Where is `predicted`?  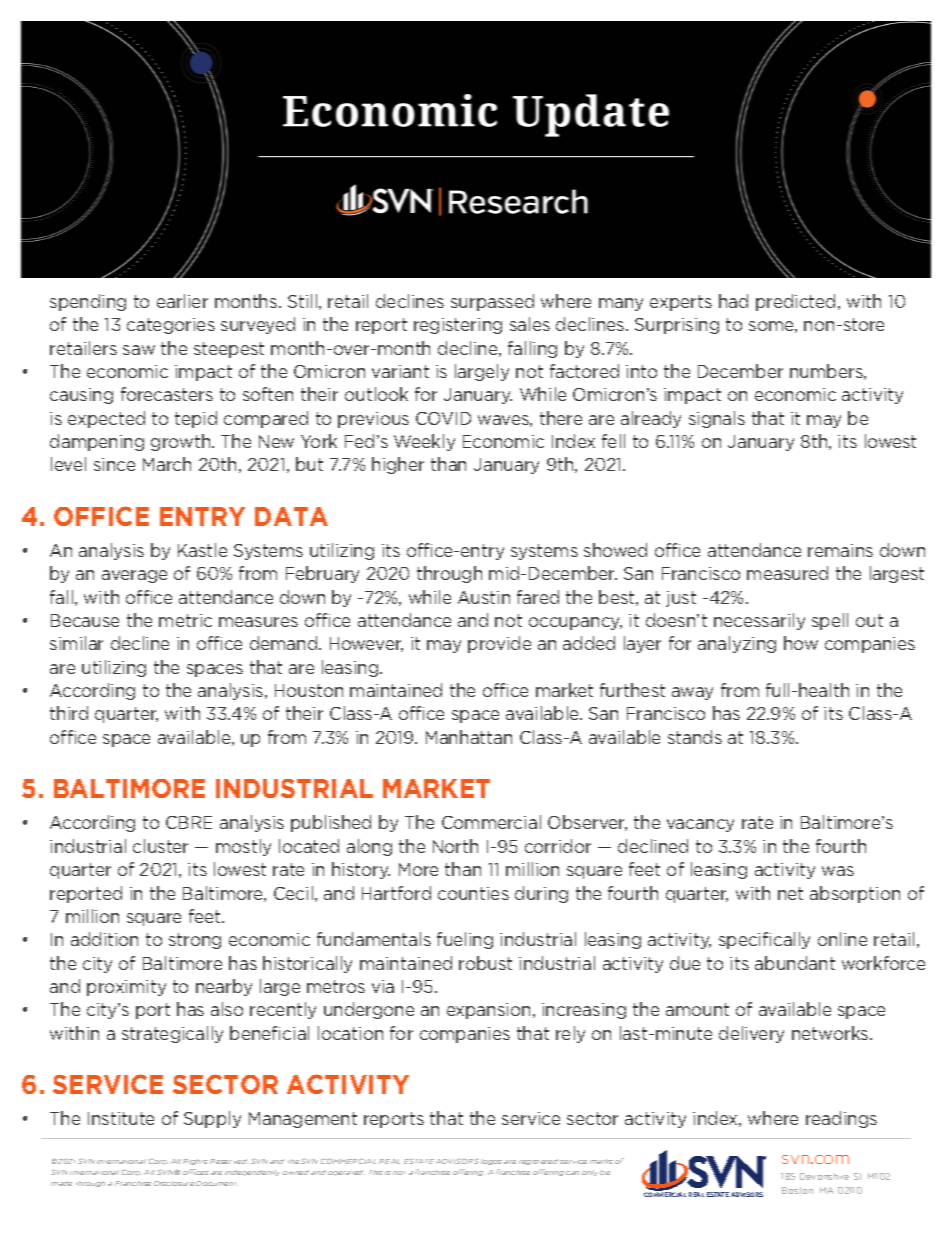 predicted is located at coordinates (795, 302).
